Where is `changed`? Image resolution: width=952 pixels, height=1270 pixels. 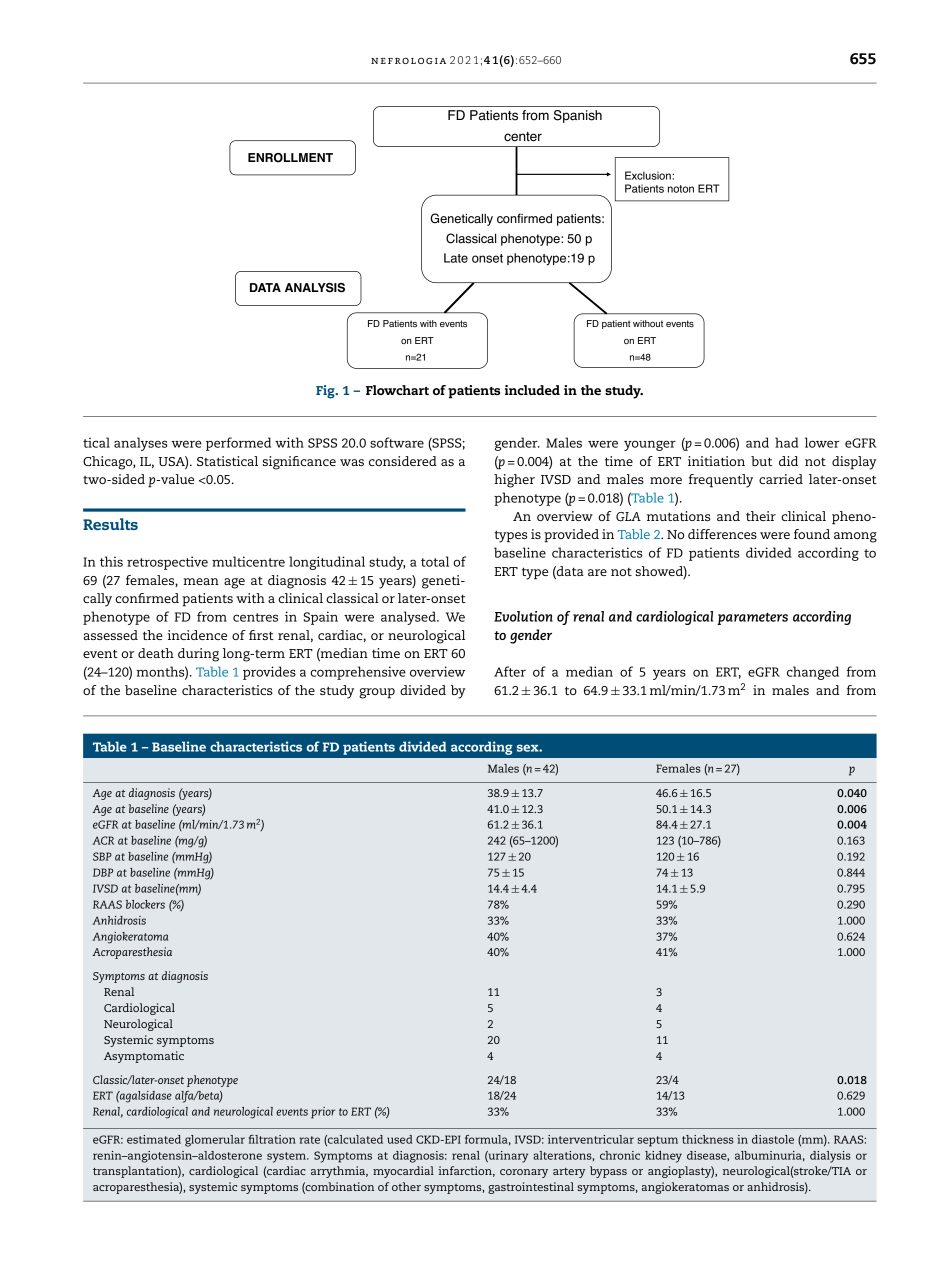
changed is located at coordinates (813, 673).
